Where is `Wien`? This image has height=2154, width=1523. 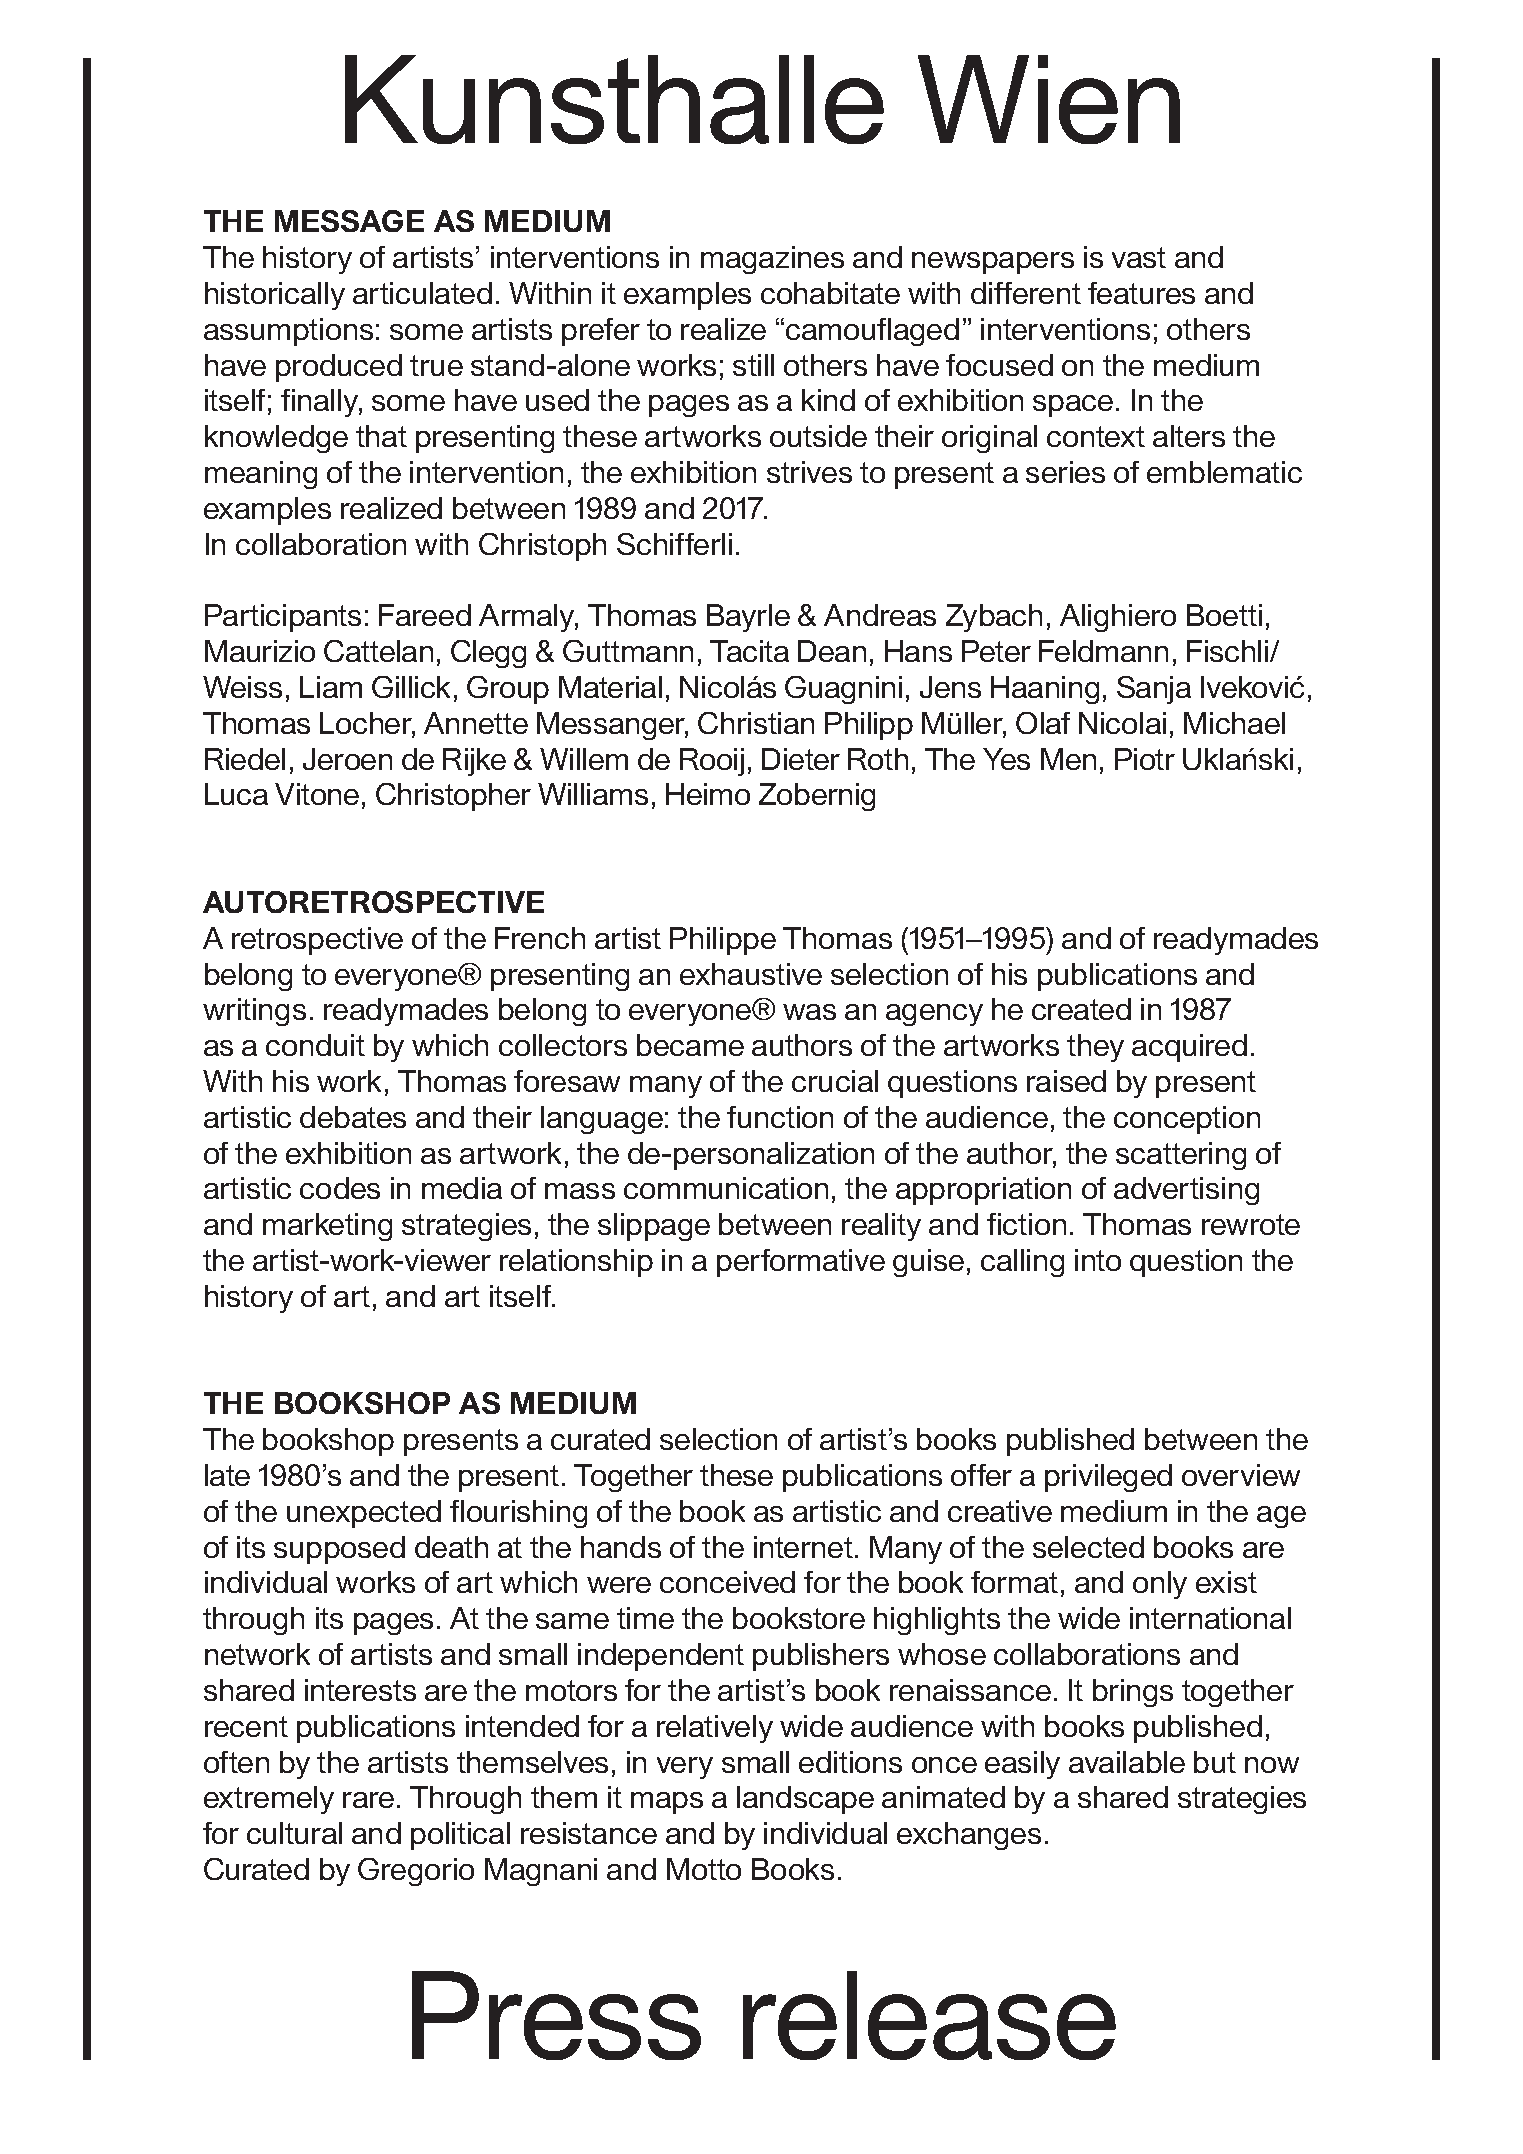 Wien is located at coordinates (1049, 99).
